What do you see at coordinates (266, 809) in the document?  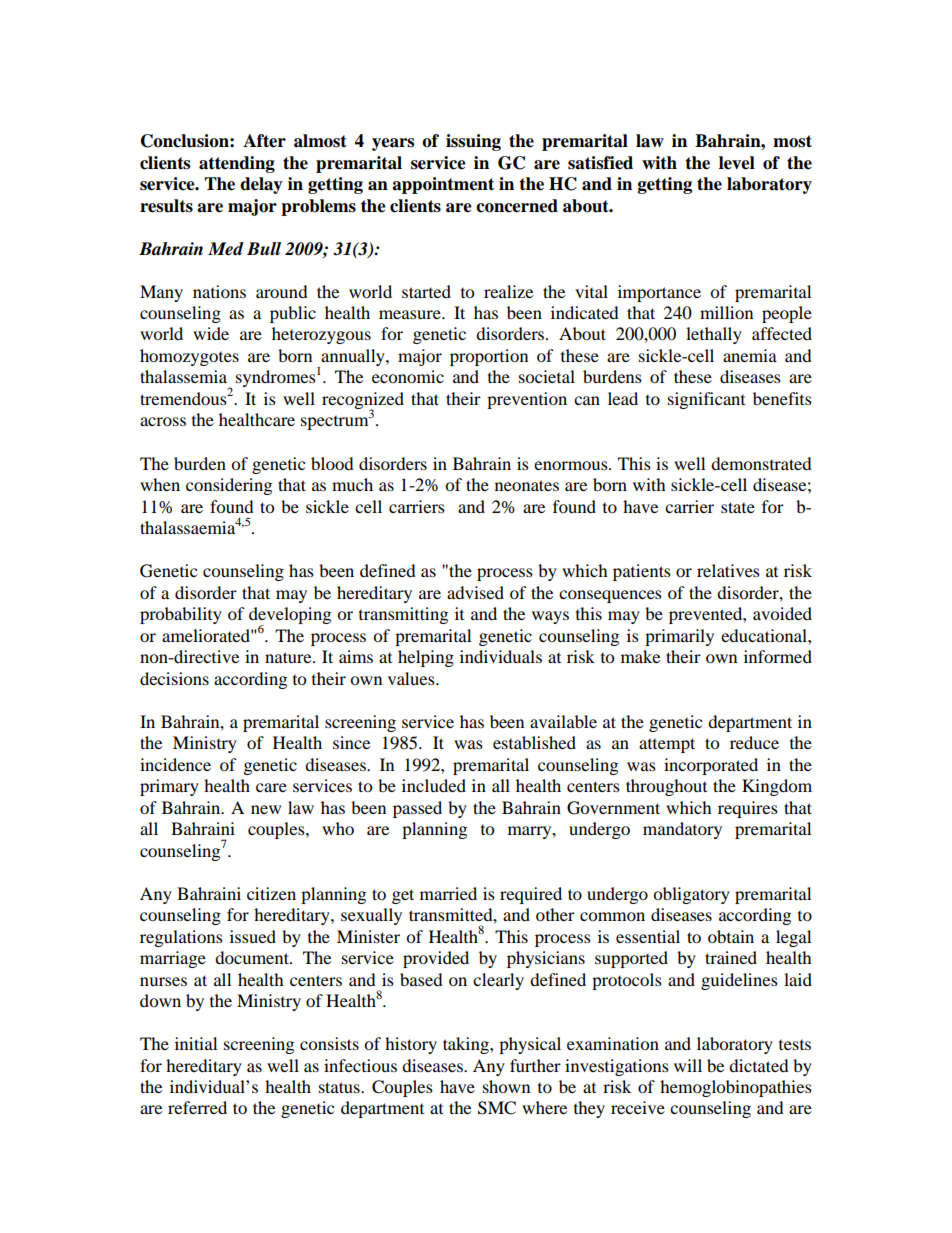 I see `new` at bounding box center [266, 809].
